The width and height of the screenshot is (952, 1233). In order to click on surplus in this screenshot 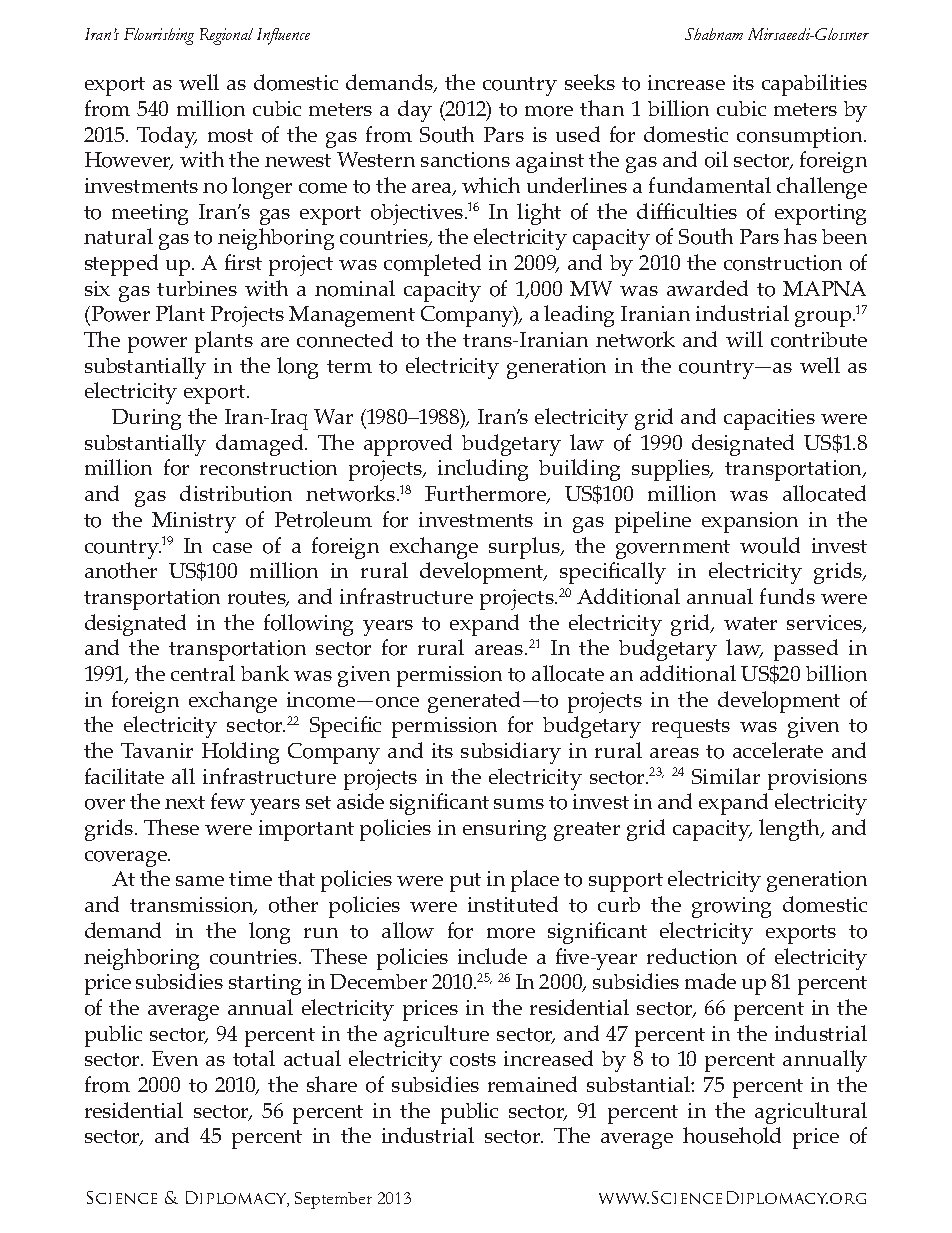, I will do `click(525, 548)`.
